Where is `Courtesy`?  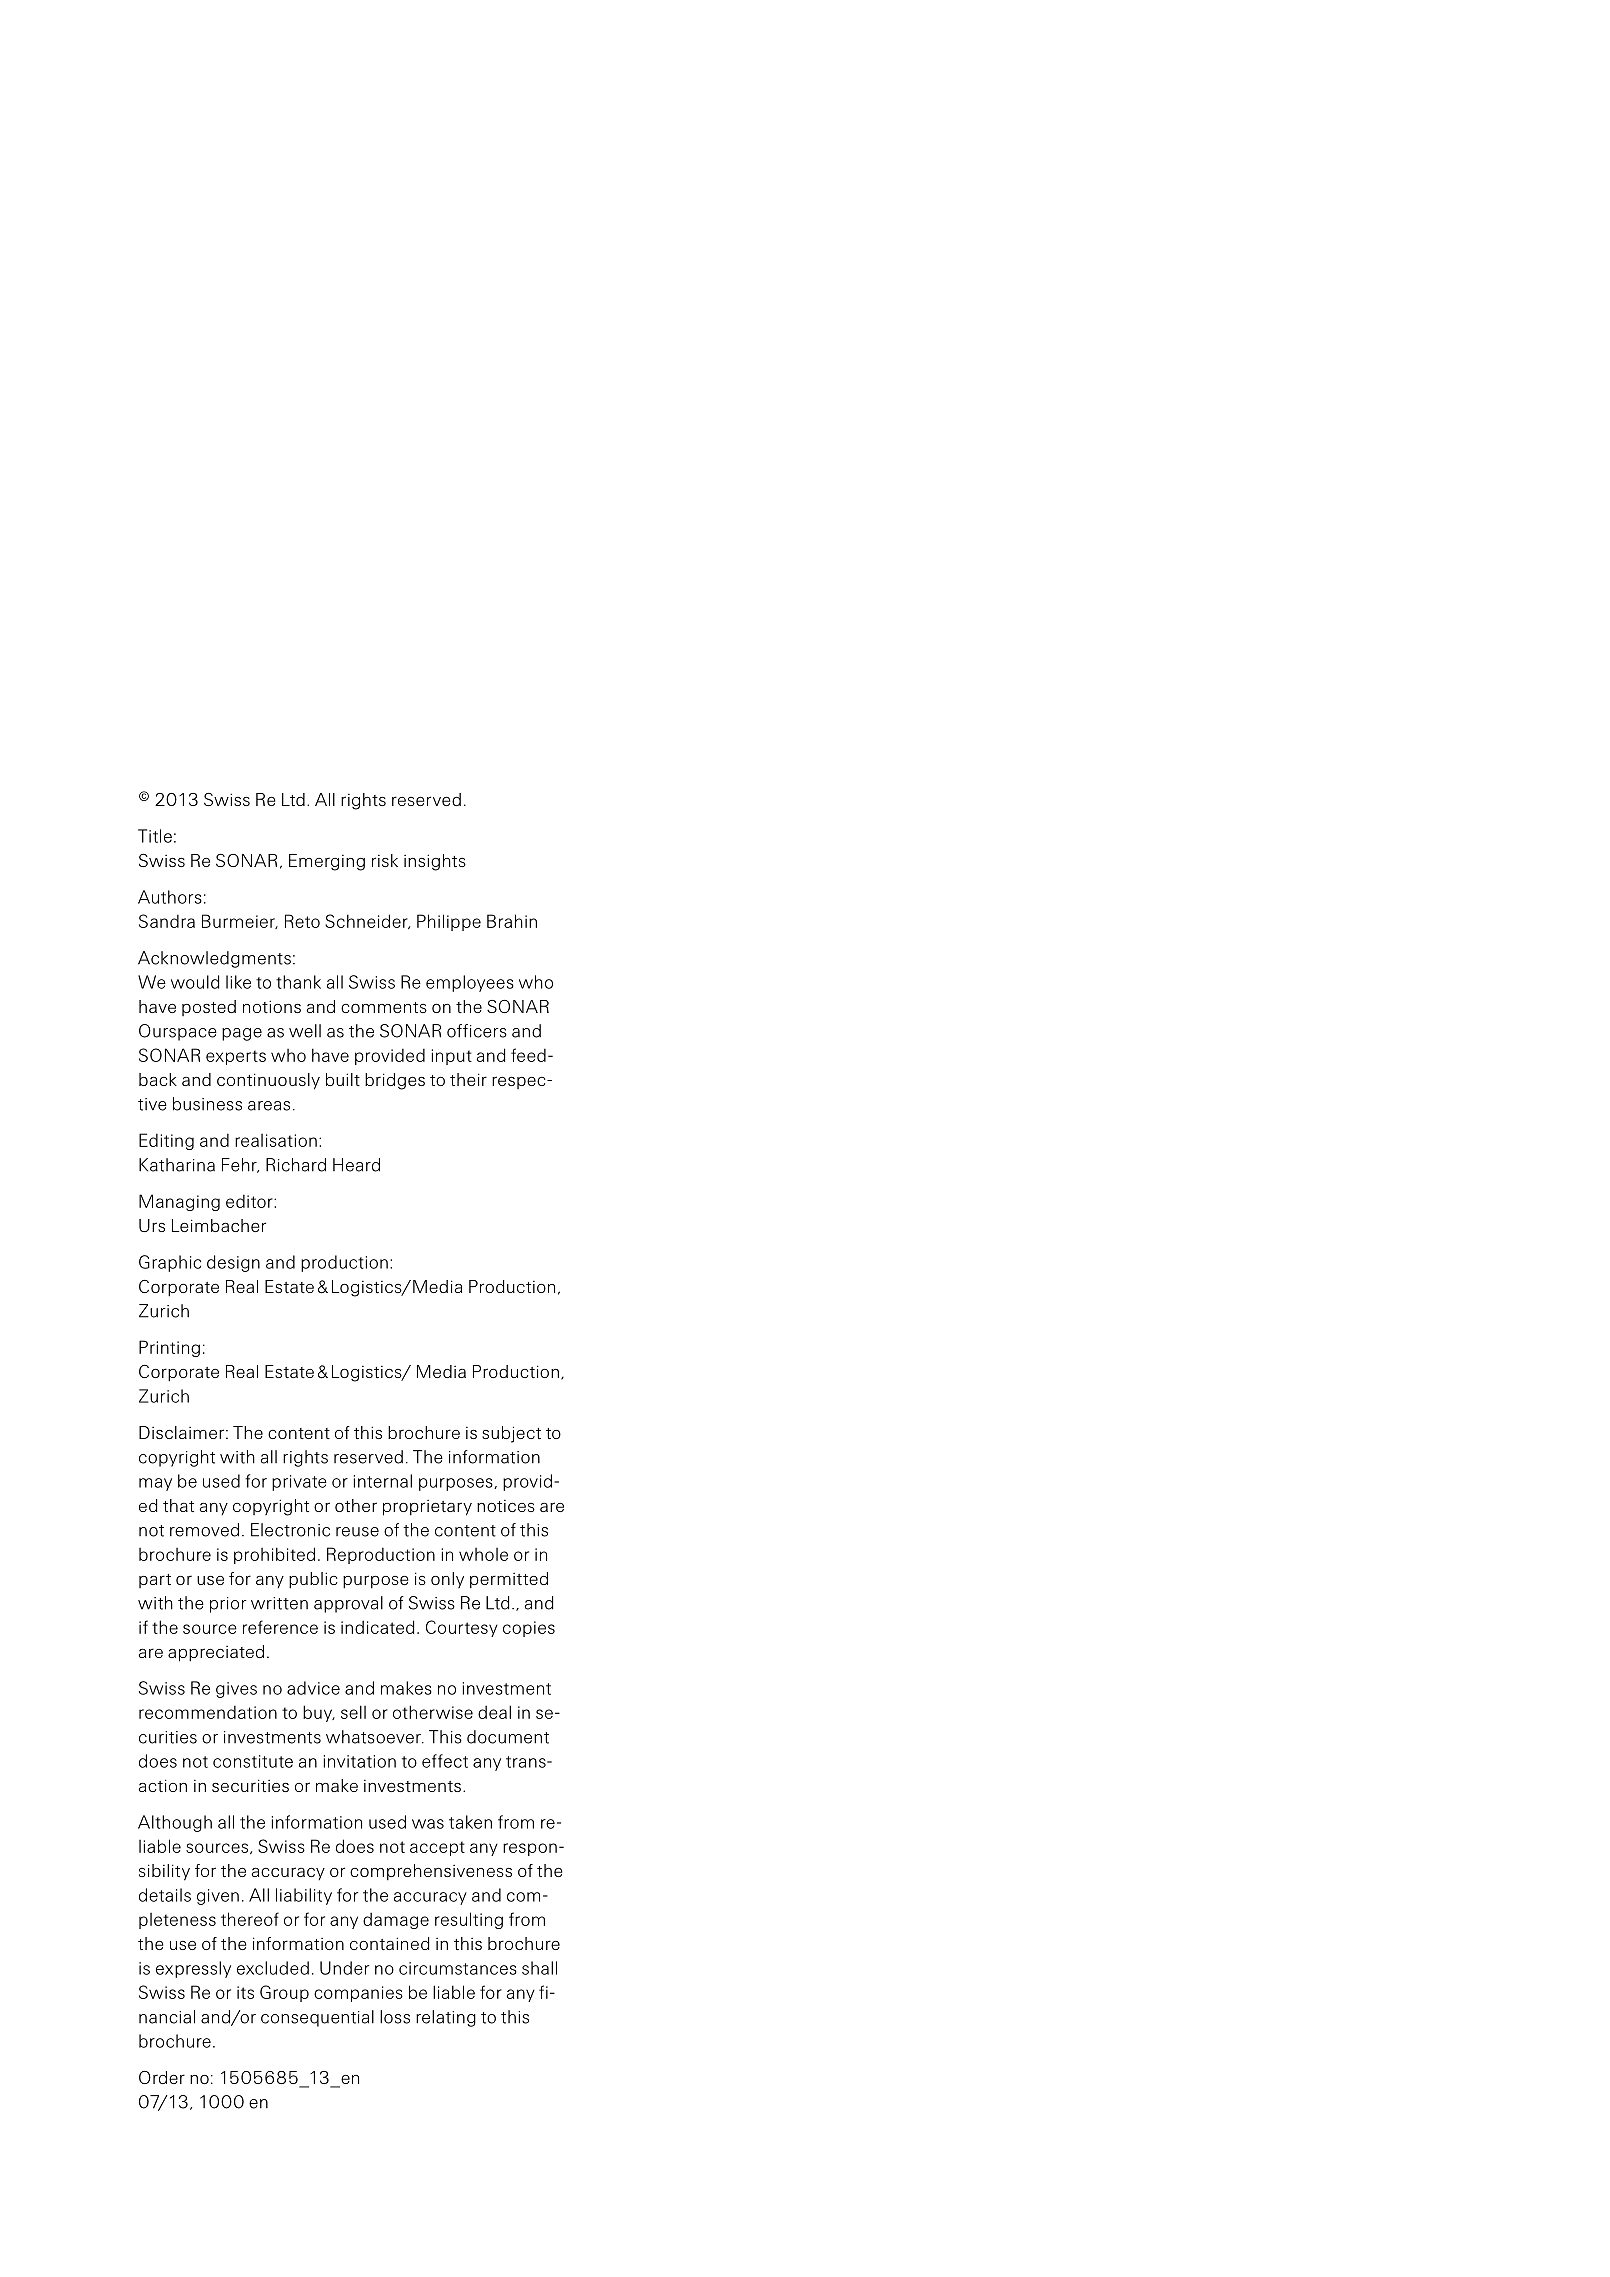 Courtesy is located at coordinates (462, 1628).
